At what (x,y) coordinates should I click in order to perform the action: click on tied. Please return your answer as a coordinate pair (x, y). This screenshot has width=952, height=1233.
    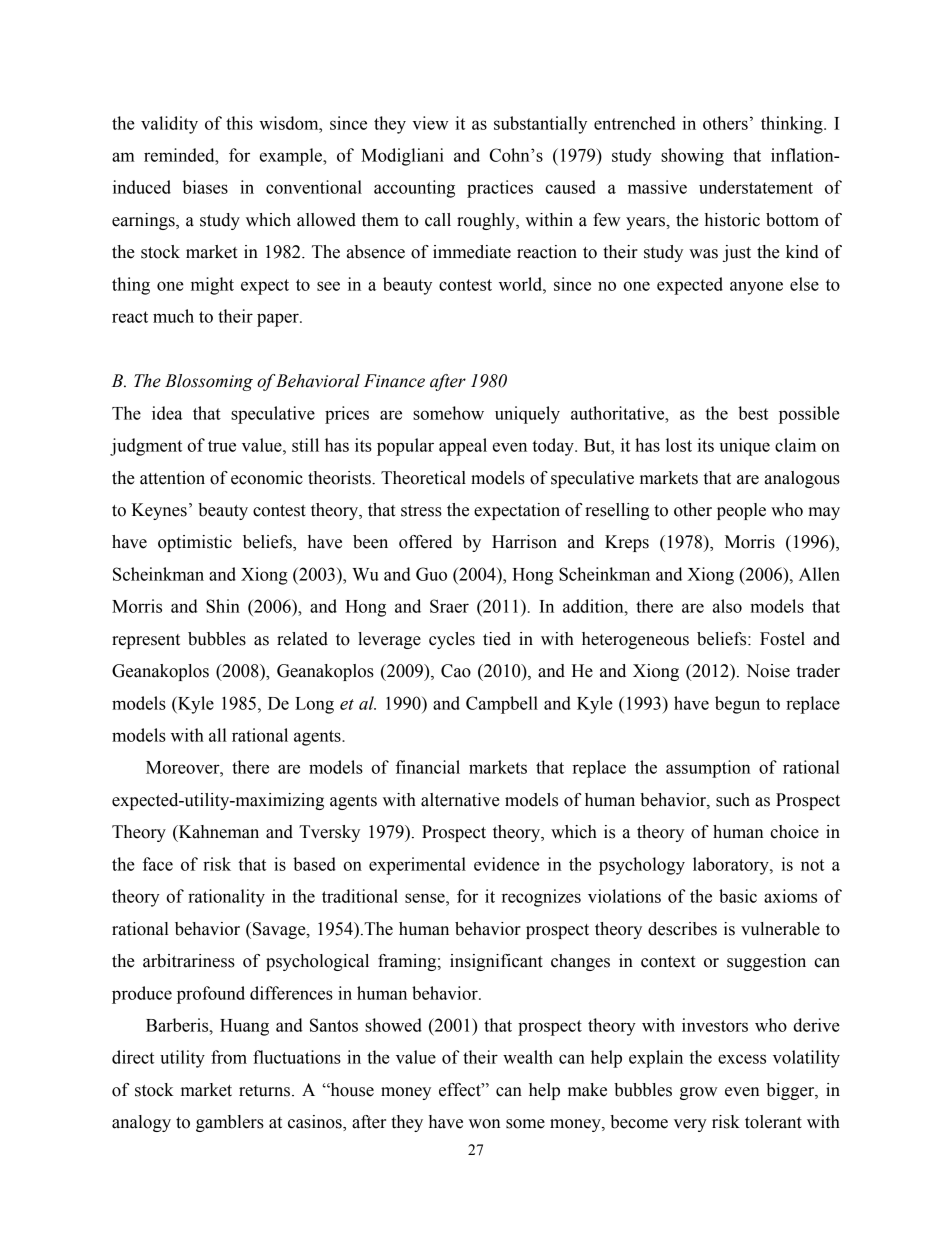
    Looking at the image, I should click on (497, 639).
